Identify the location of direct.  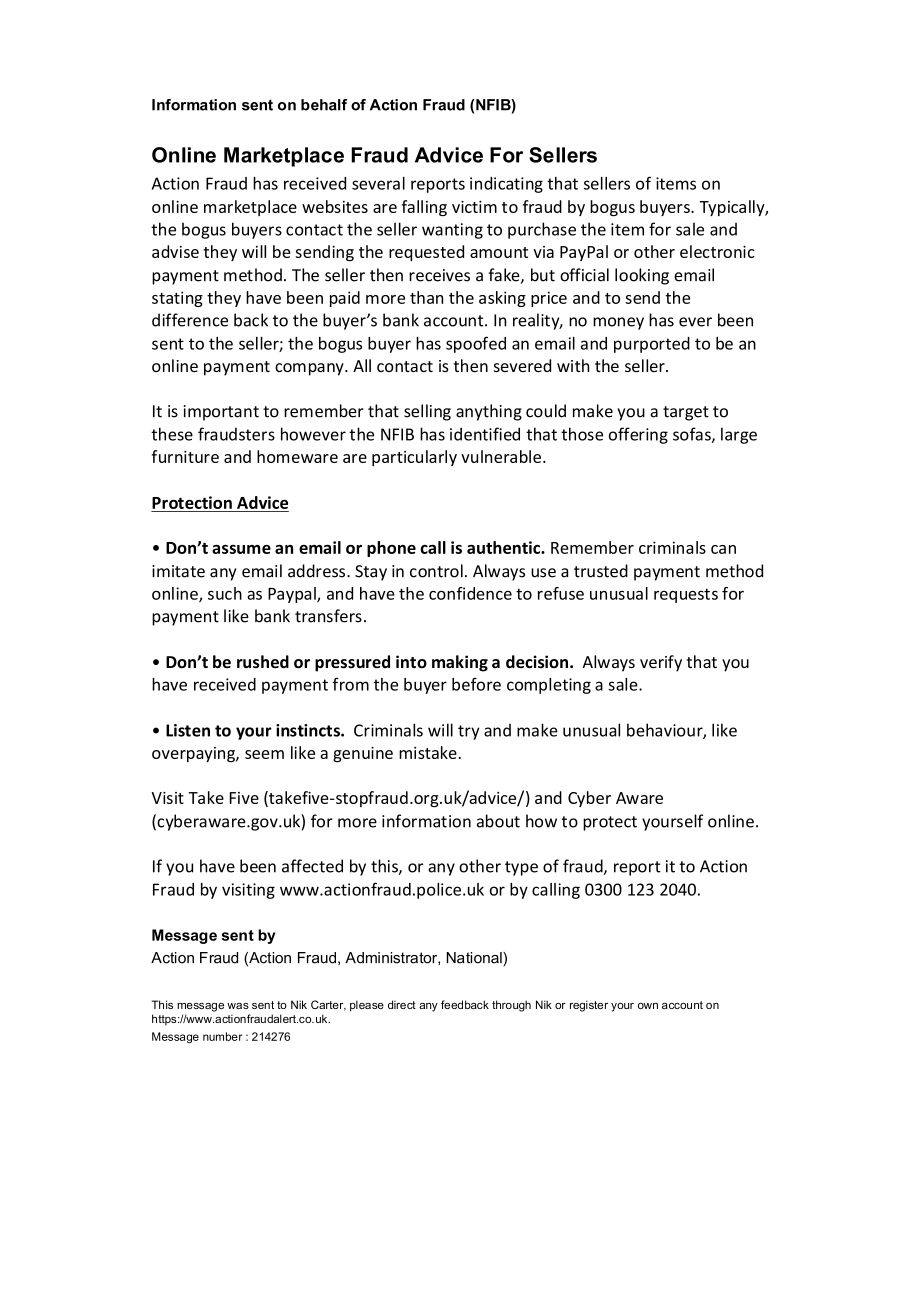
(402, 1004).
